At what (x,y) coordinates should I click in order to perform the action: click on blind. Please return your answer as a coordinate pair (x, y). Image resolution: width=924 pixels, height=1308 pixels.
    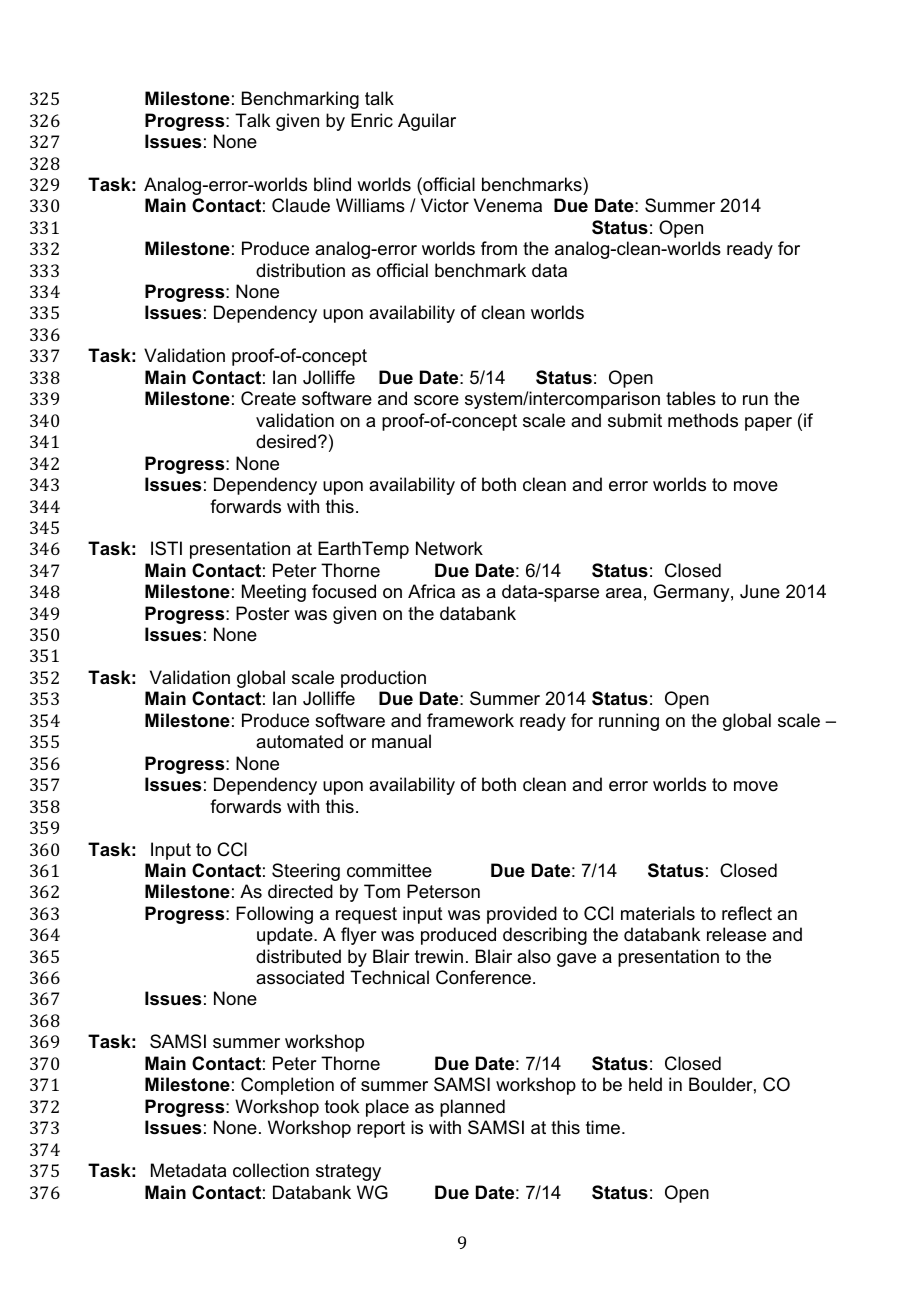
    Looking at the image, I should click on (332, 184).
